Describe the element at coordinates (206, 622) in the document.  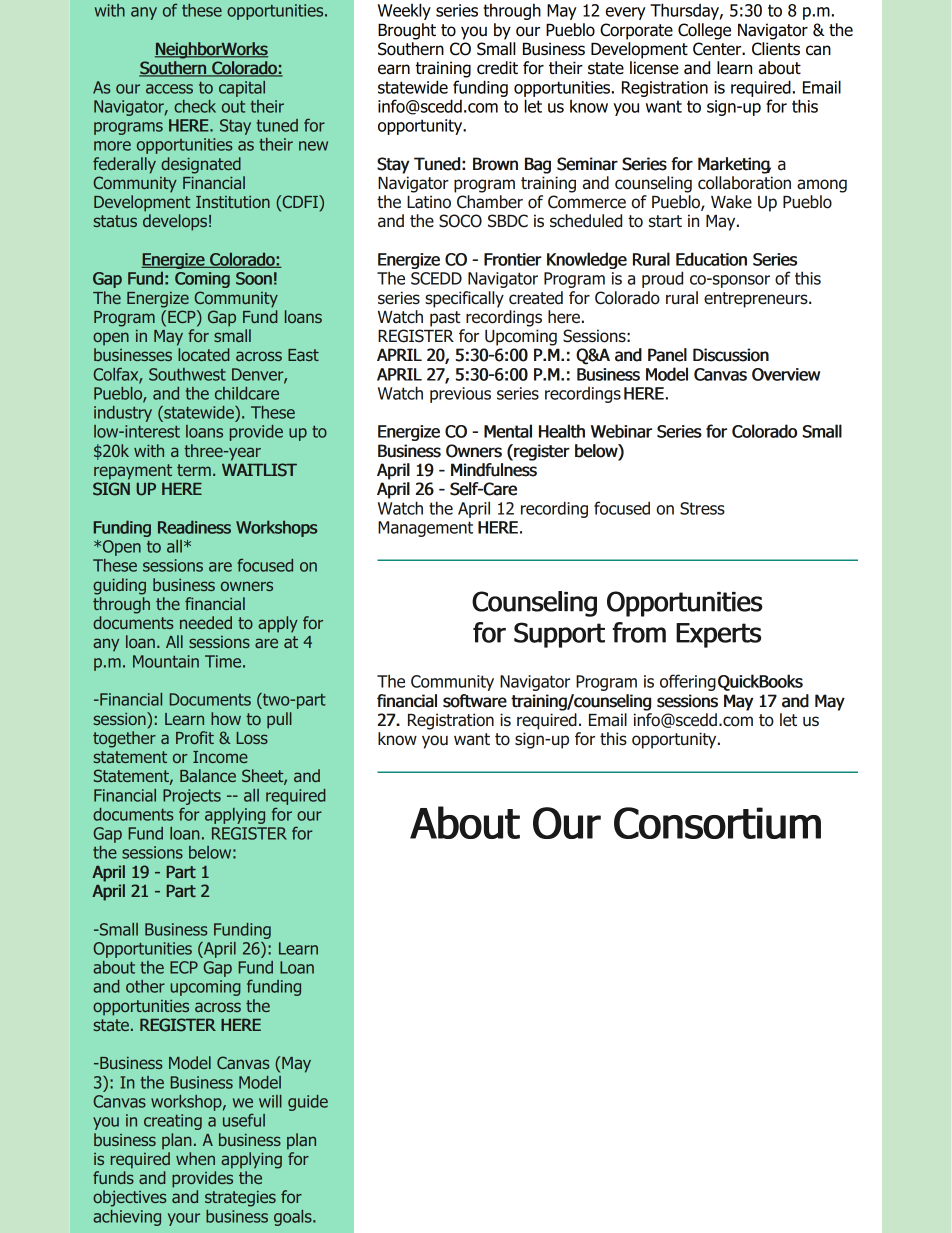
I see `needed` at that location.
